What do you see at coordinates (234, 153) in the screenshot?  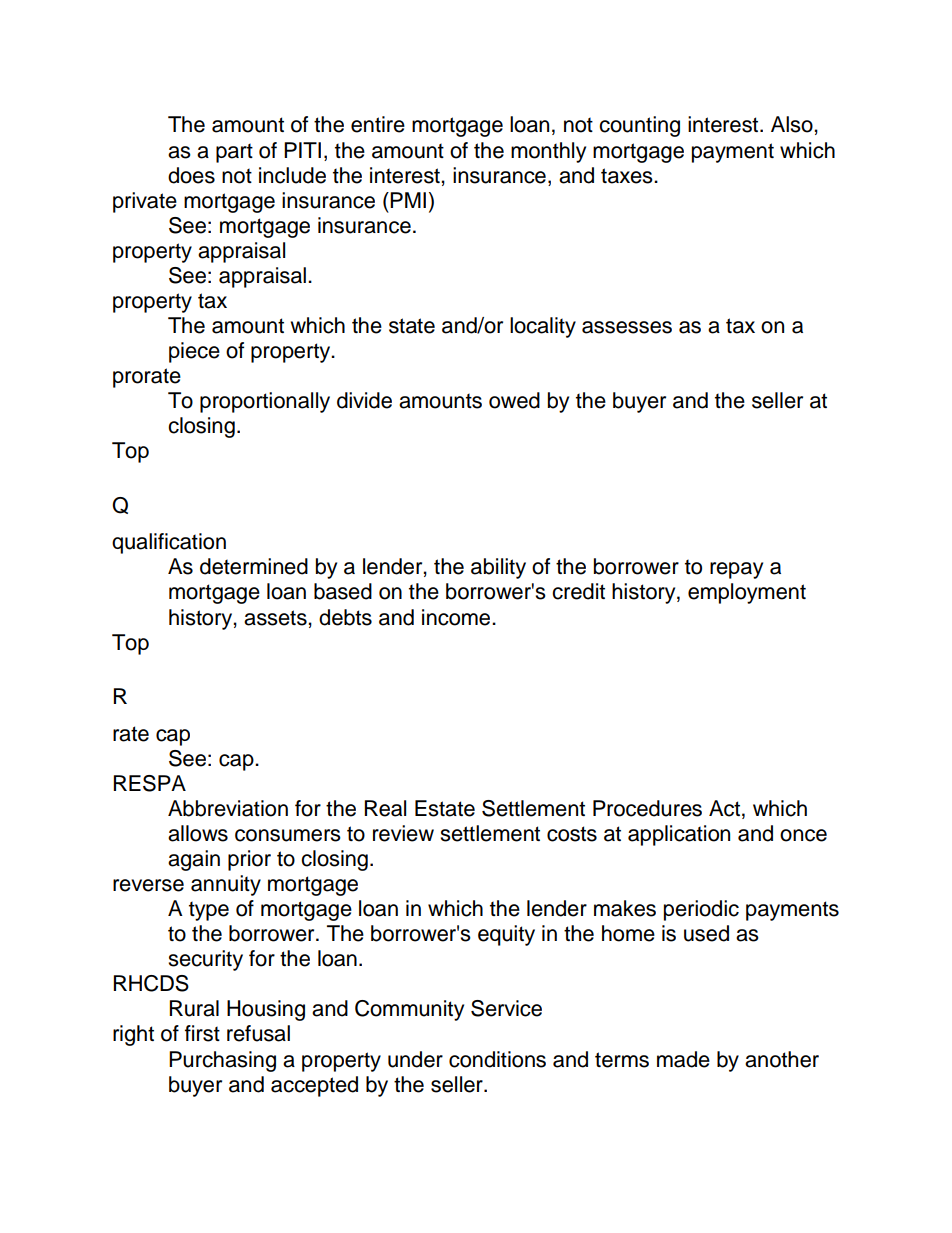 I see `part` at bounding box center [234, 153].
